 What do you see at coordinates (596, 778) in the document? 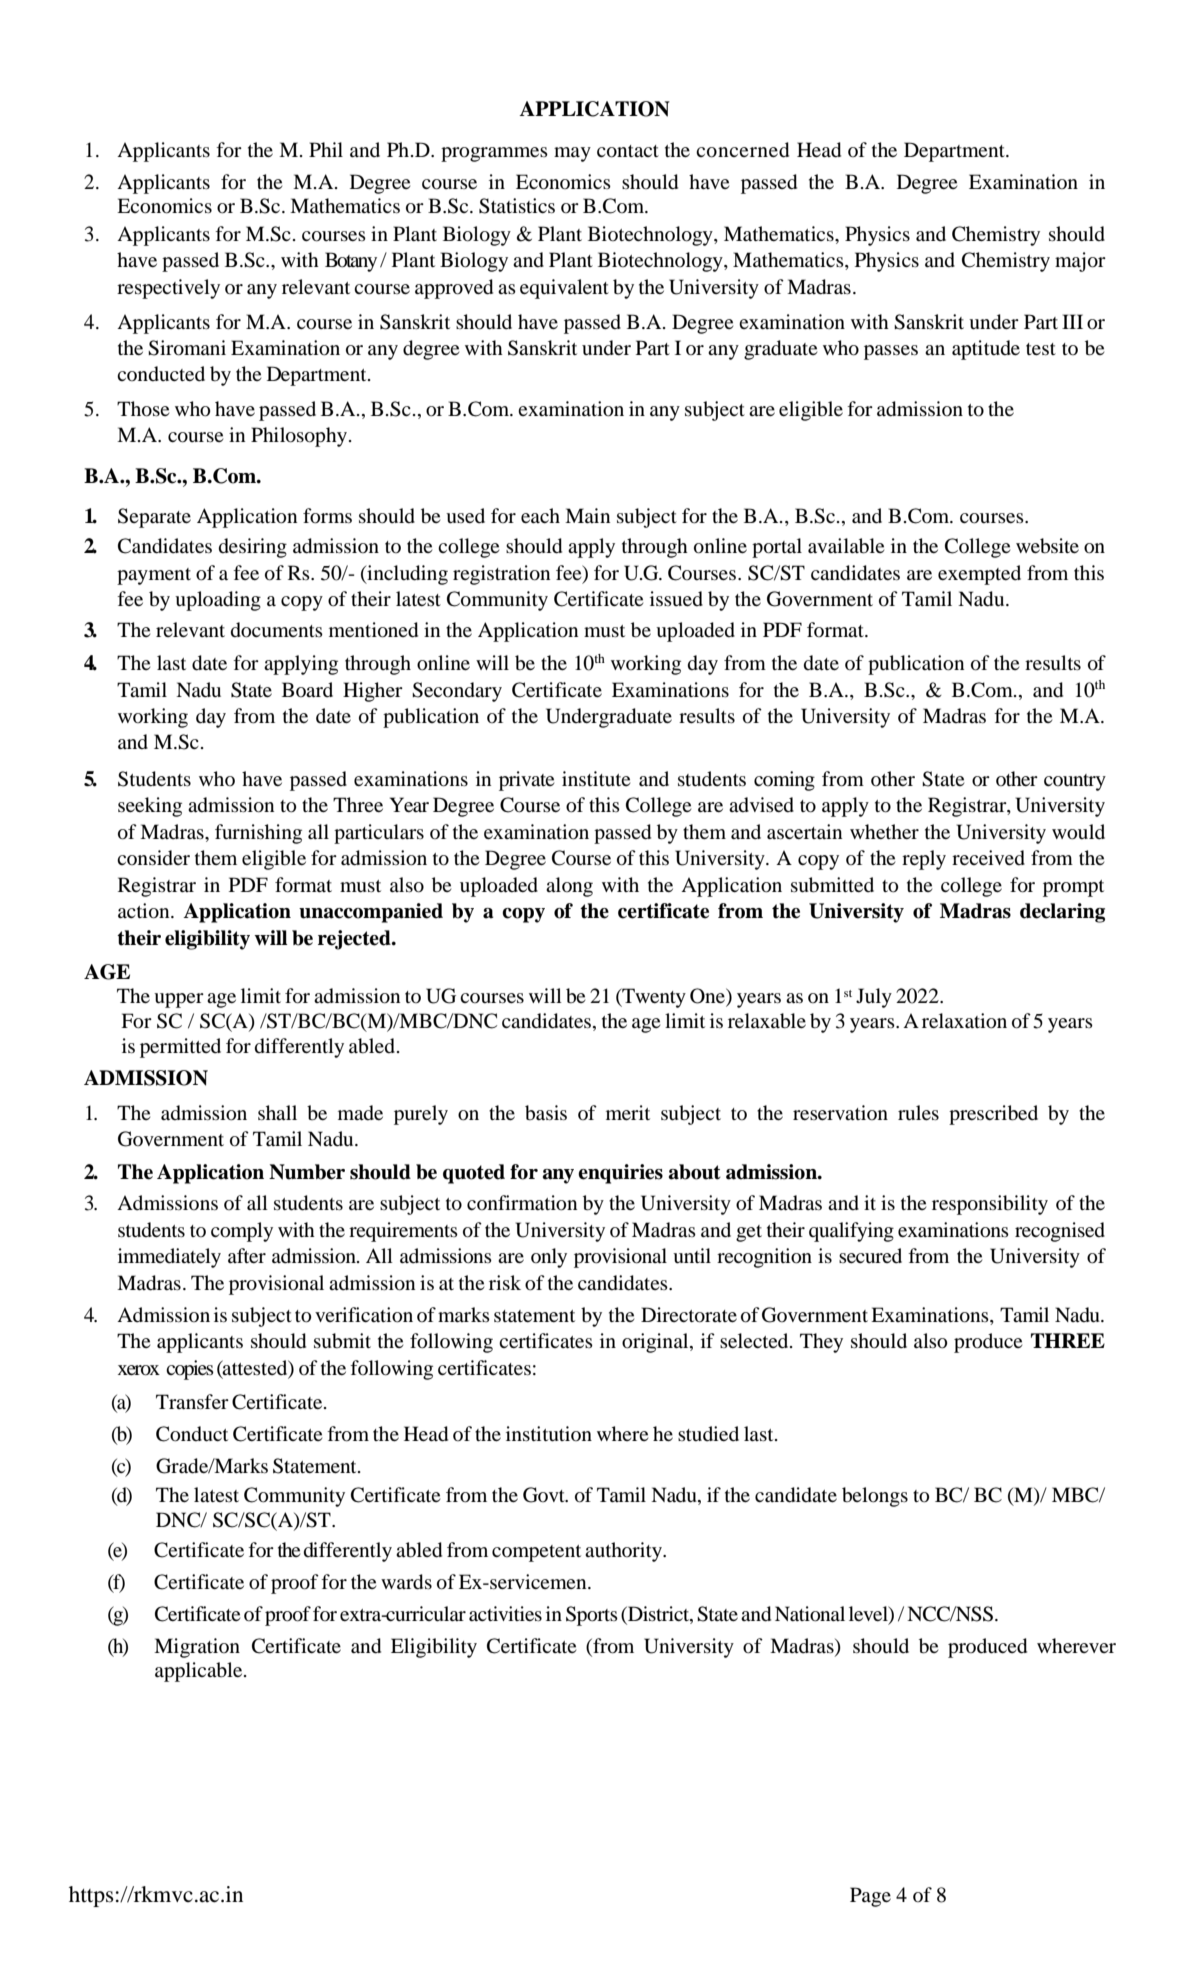
I see `institute` at bounding box center [596, 778].
